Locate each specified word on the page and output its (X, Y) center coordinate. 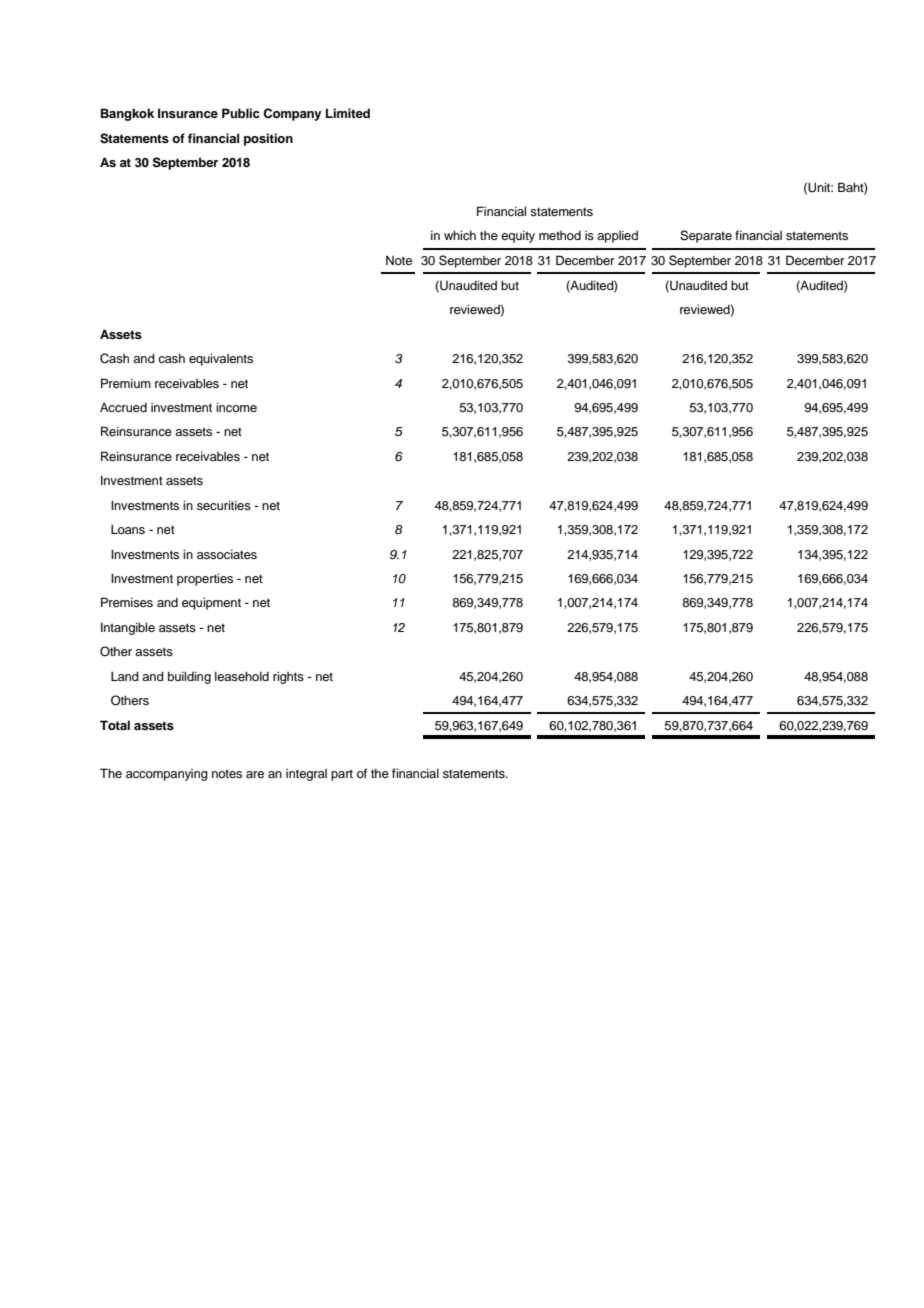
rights (288, 677)
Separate (706, 236)
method (560, 235)
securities (224, 505)
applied (617, 236)
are (255, 774)
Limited (348, 113)
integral (306, 775)
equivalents (221, 359)
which (460, 235)
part (342, 775)
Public (241, 113)
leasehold (242, 676)
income (236, 407)
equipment (211, 603)
